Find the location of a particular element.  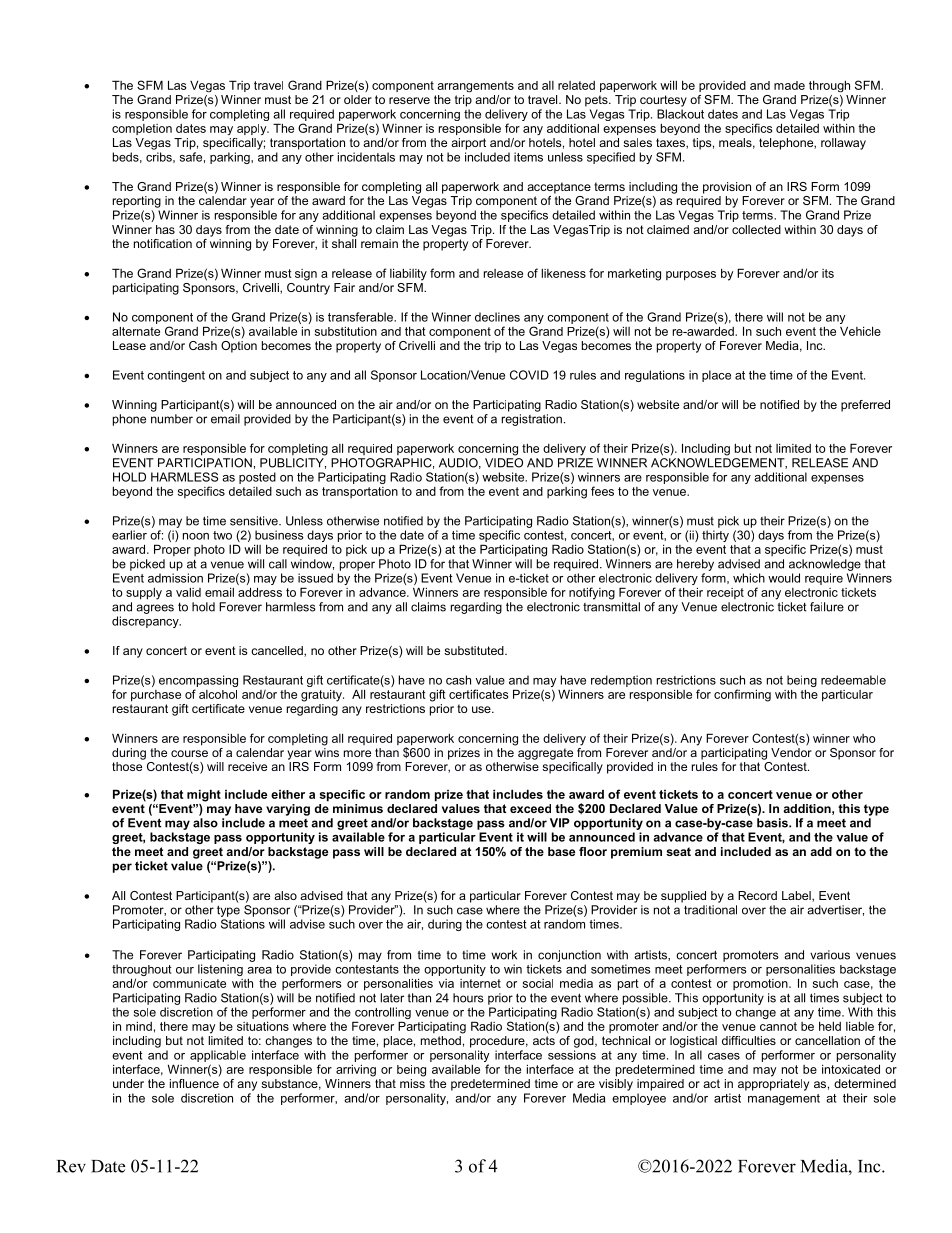

apply is located at coordinates (253, 129).
